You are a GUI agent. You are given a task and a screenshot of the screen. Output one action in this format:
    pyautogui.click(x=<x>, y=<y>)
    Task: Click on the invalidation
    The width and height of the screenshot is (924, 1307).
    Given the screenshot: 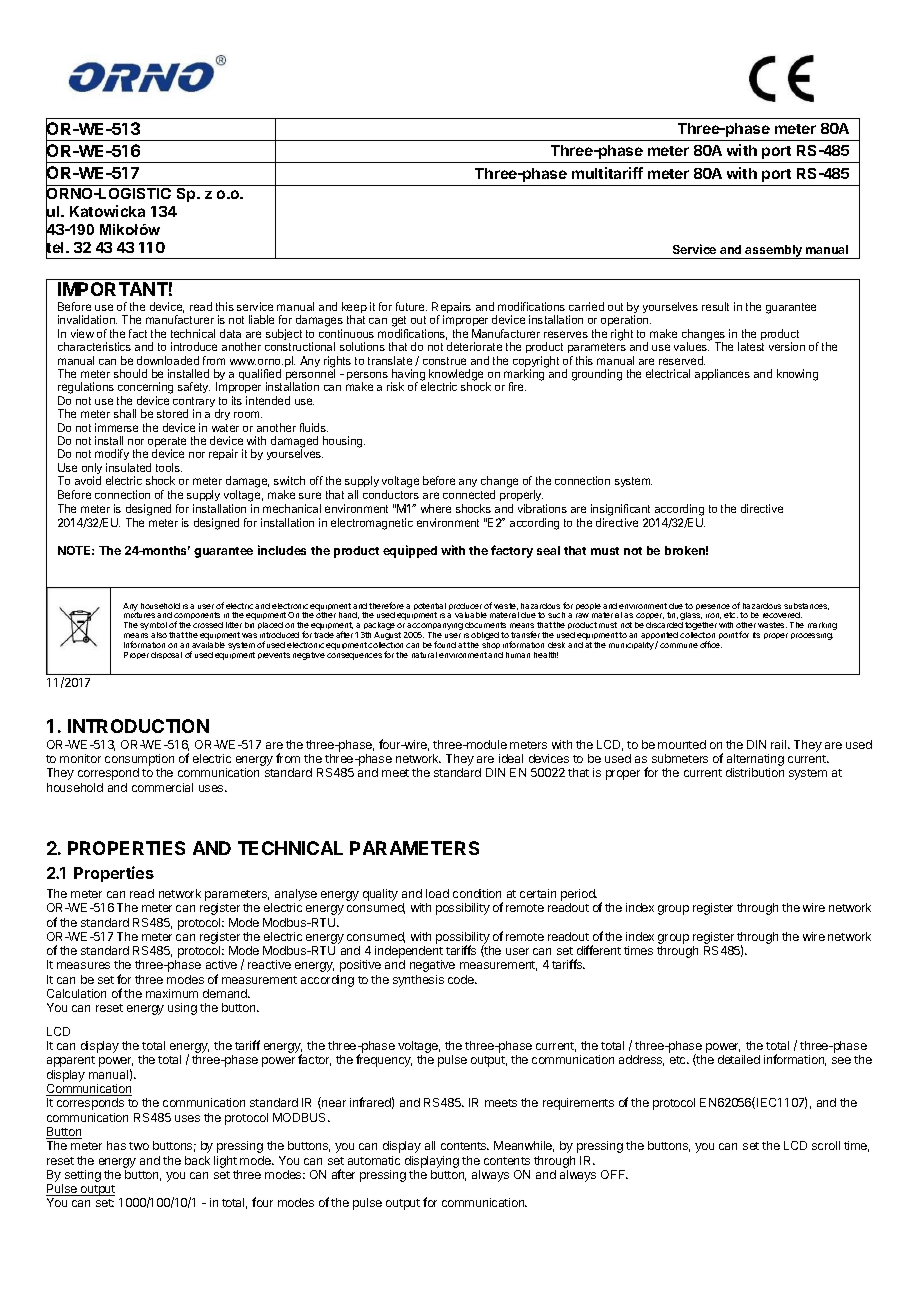 What is the action you would take?
    pyautogui.click(x=87, y=319)
